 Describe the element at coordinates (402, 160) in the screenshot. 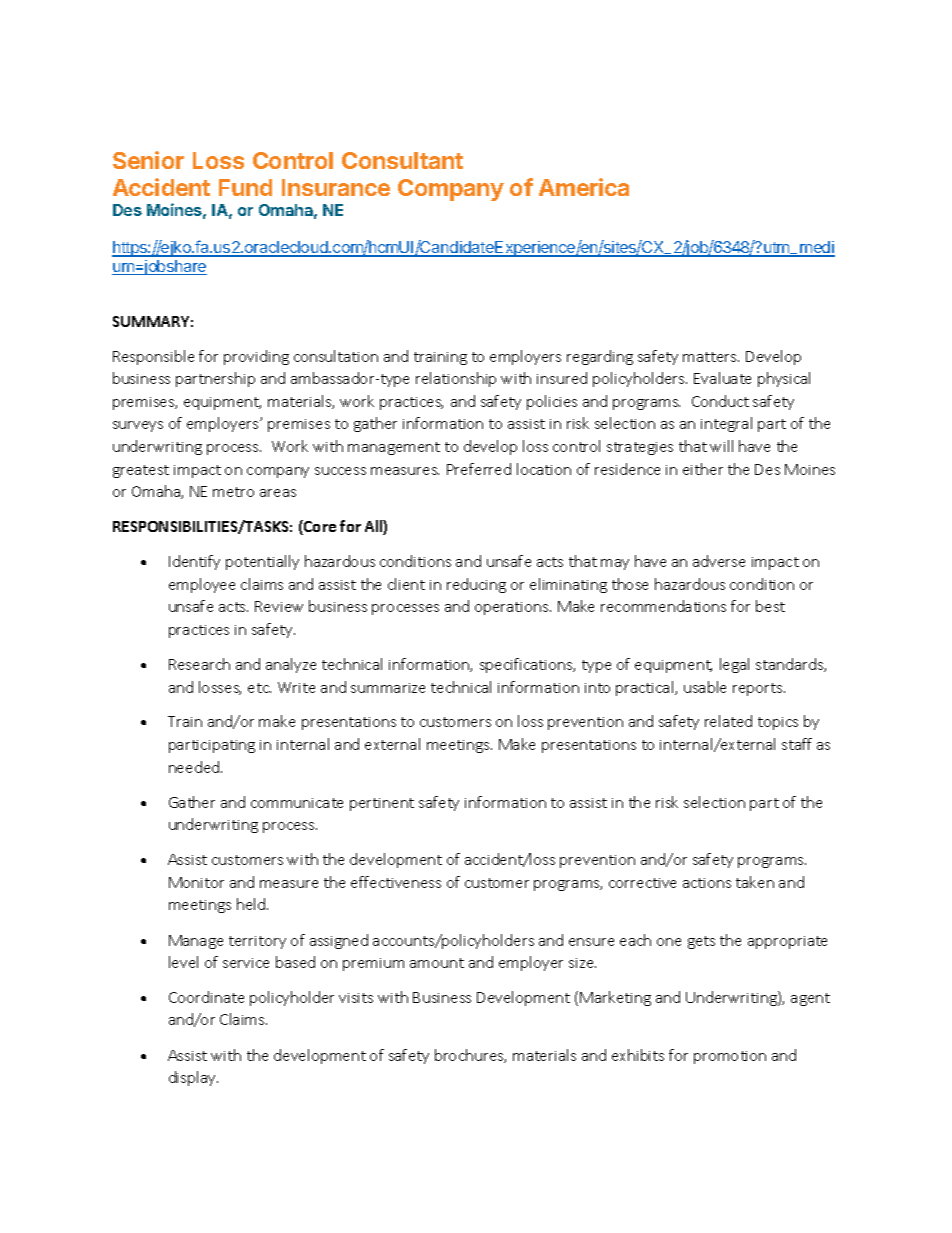

I see `Consultant` at that location.
